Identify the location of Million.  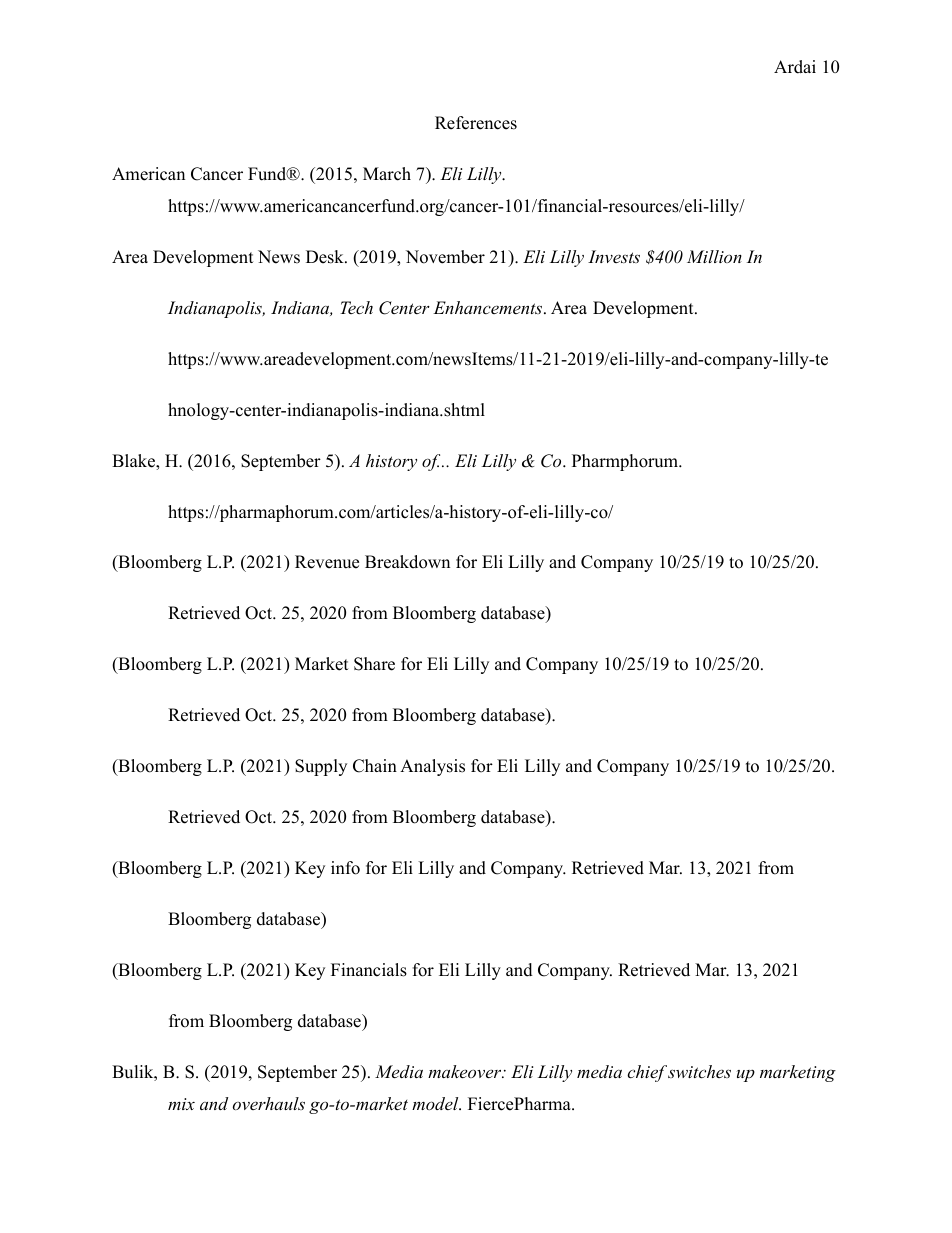
(714, 256).
